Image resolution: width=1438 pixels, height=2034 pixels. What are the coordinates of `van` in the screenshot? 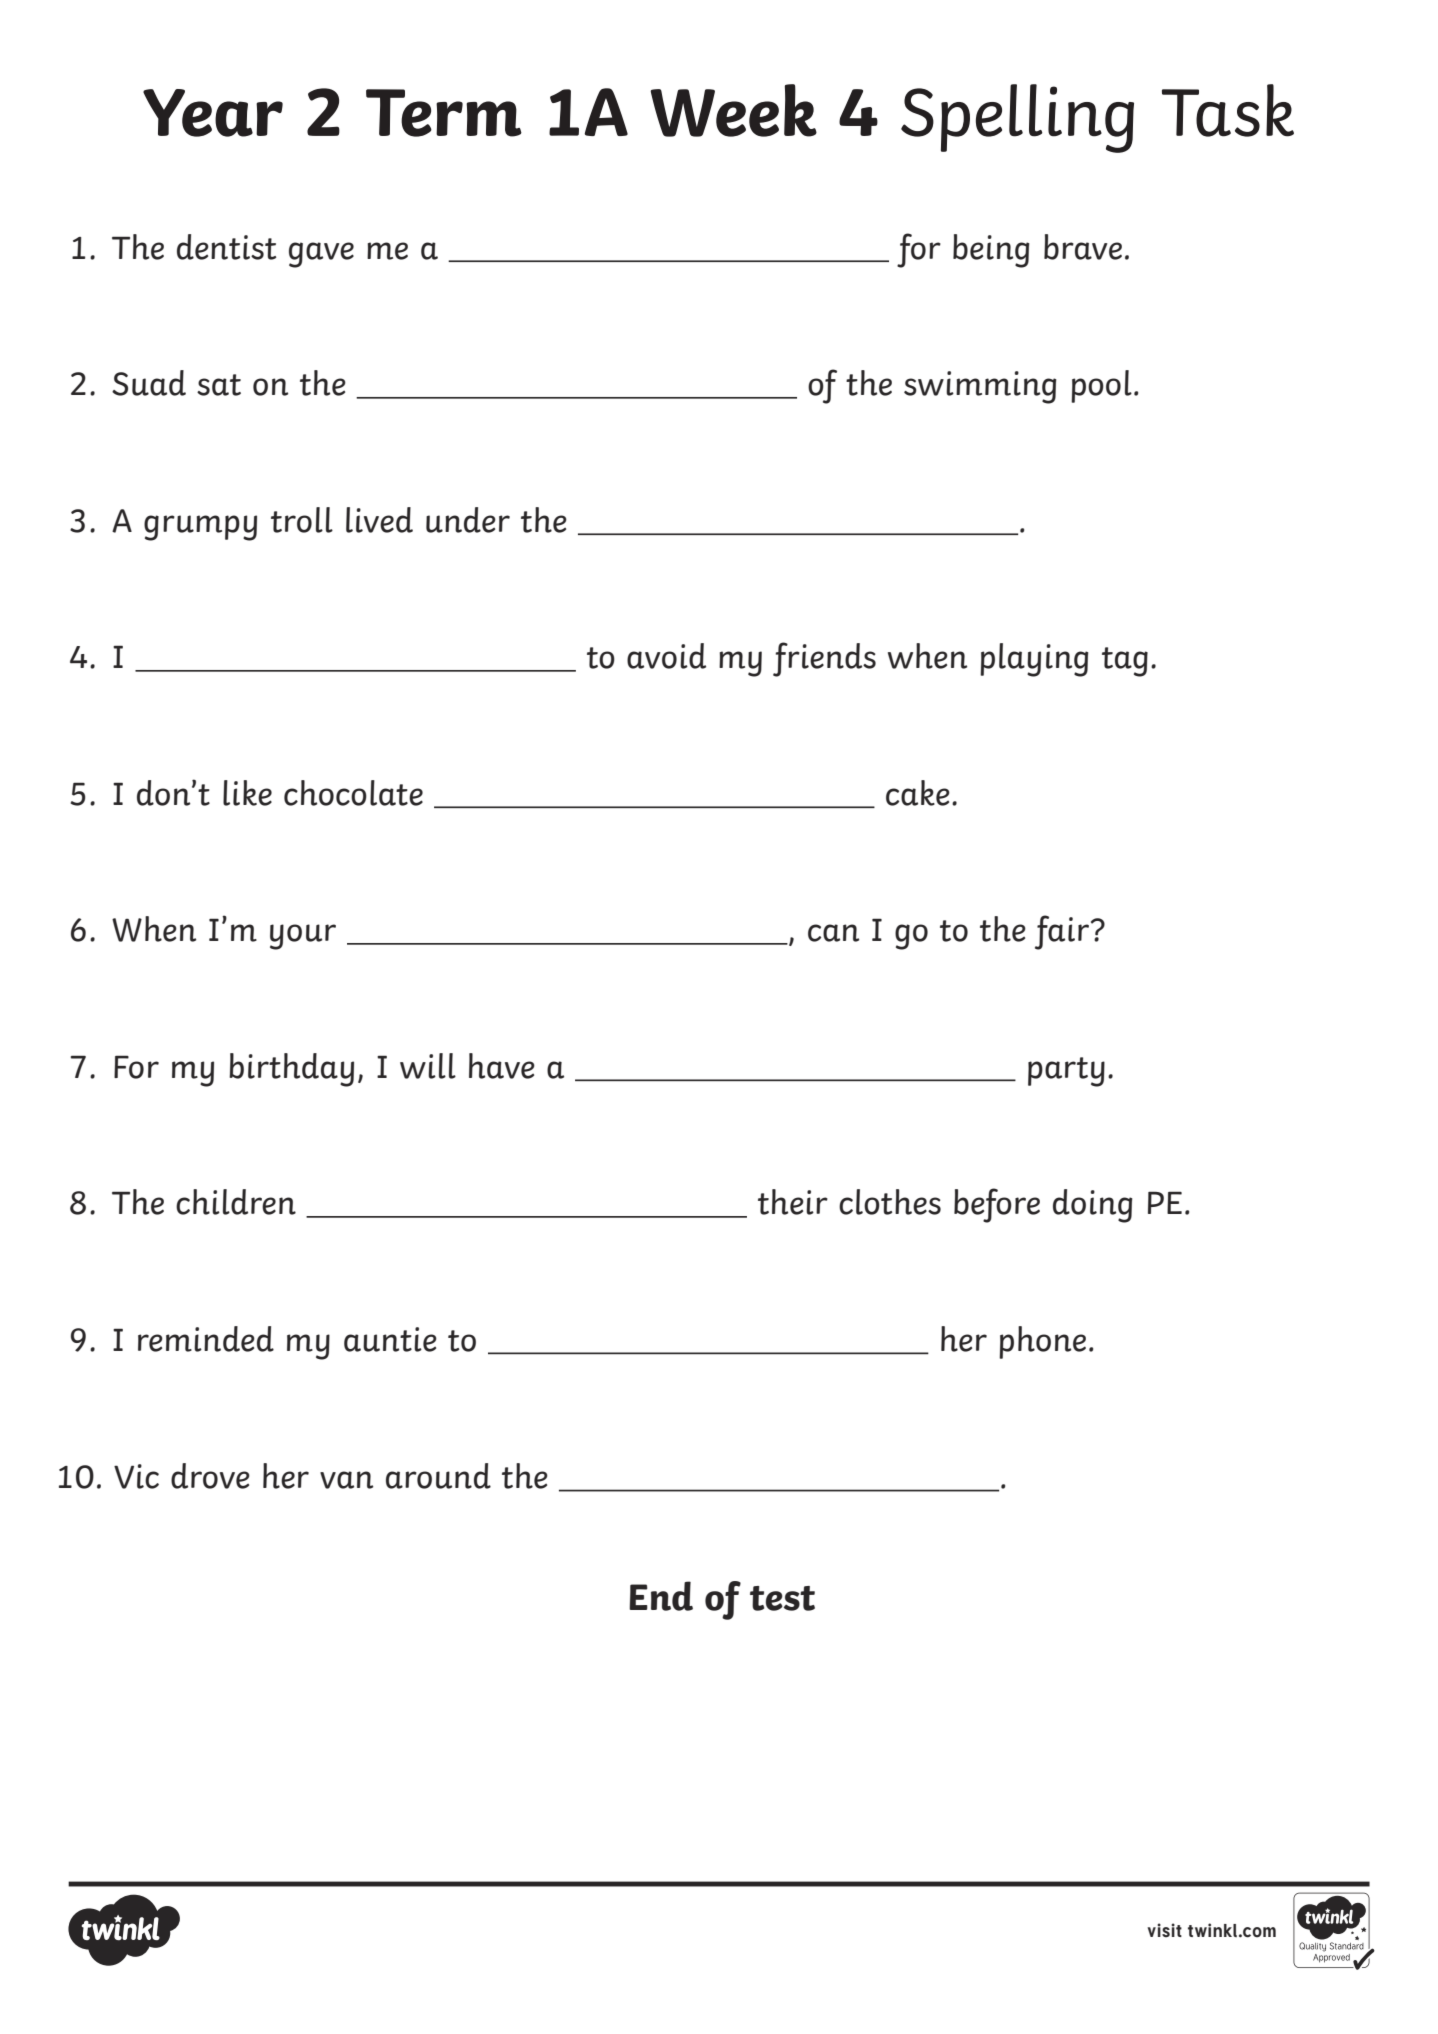 It's located at (346, 1480).
